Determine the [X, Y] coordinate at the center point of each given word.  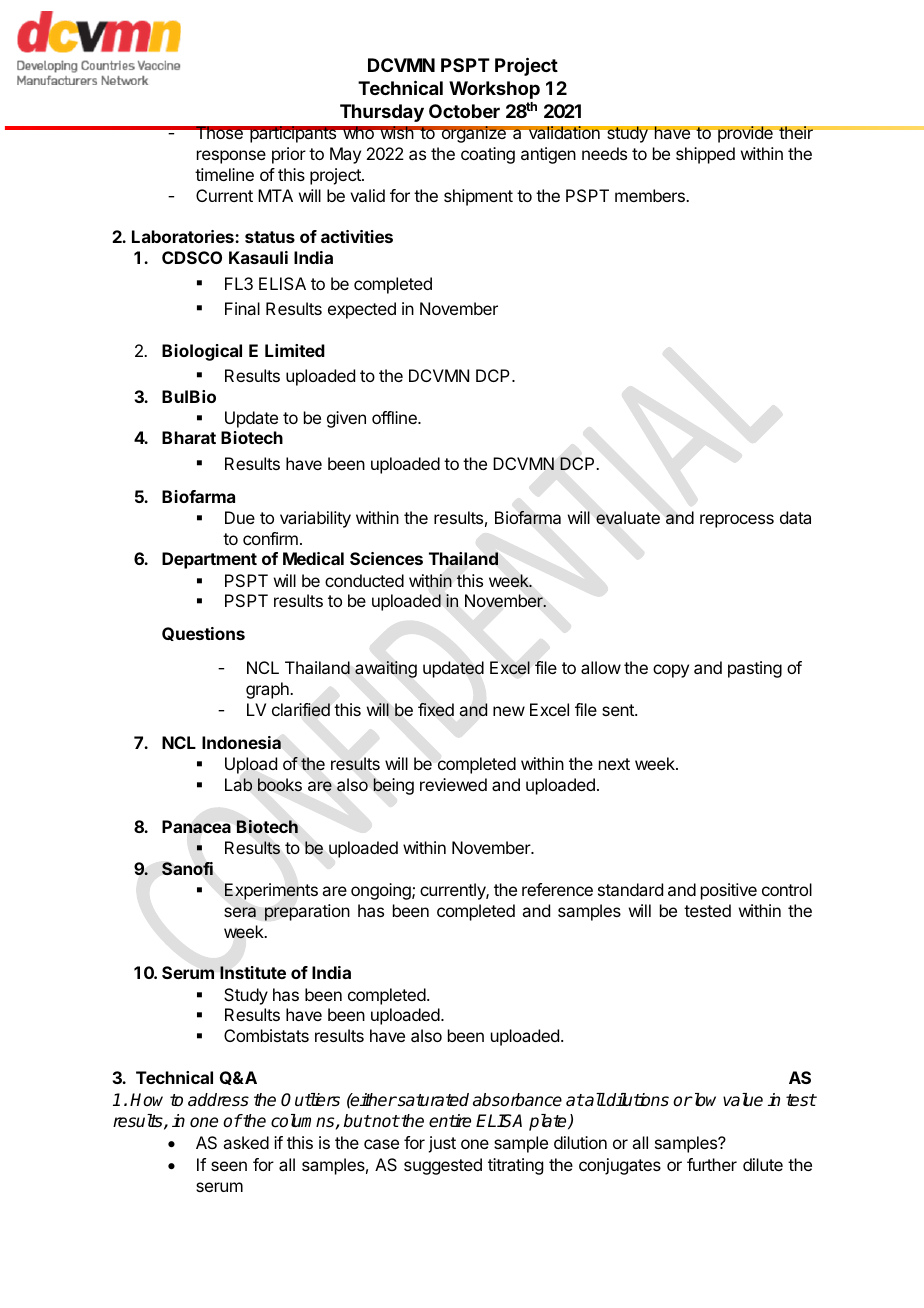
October [464, 111]
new [509, 711]
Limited [295, 350]
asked [246, 1142]
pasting [755, 669]
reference [557, 889]
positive [729, 891]
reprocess [737, 521]
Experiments [271, 891]
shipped [705, 155]
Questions [203, 634]
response [231, 157]
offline [395, 417]
